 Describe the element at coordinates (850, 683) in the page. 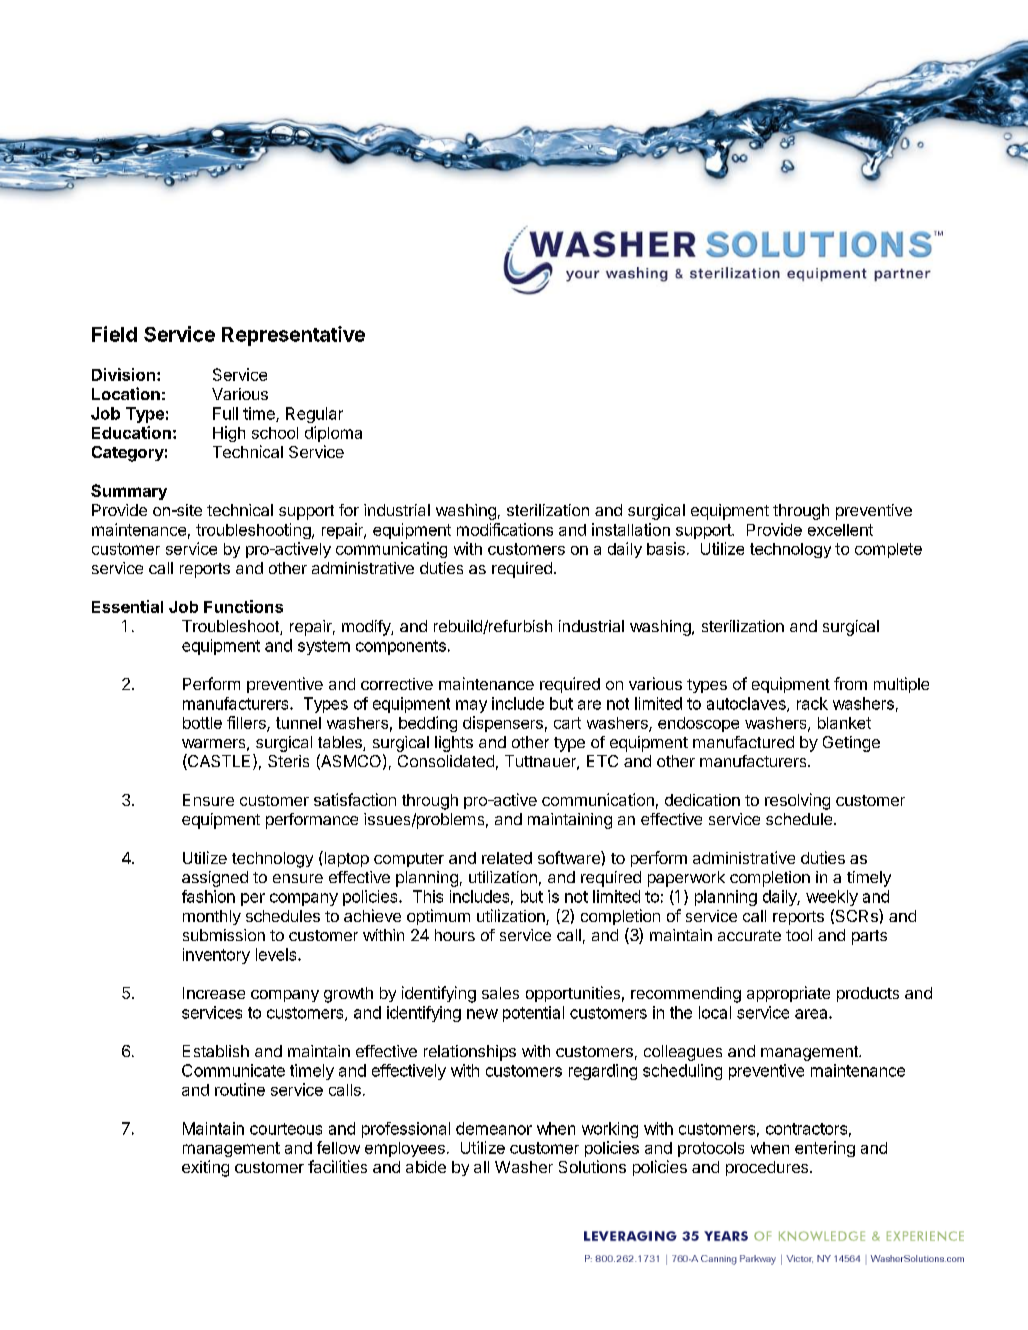

I see `from` at that location.
